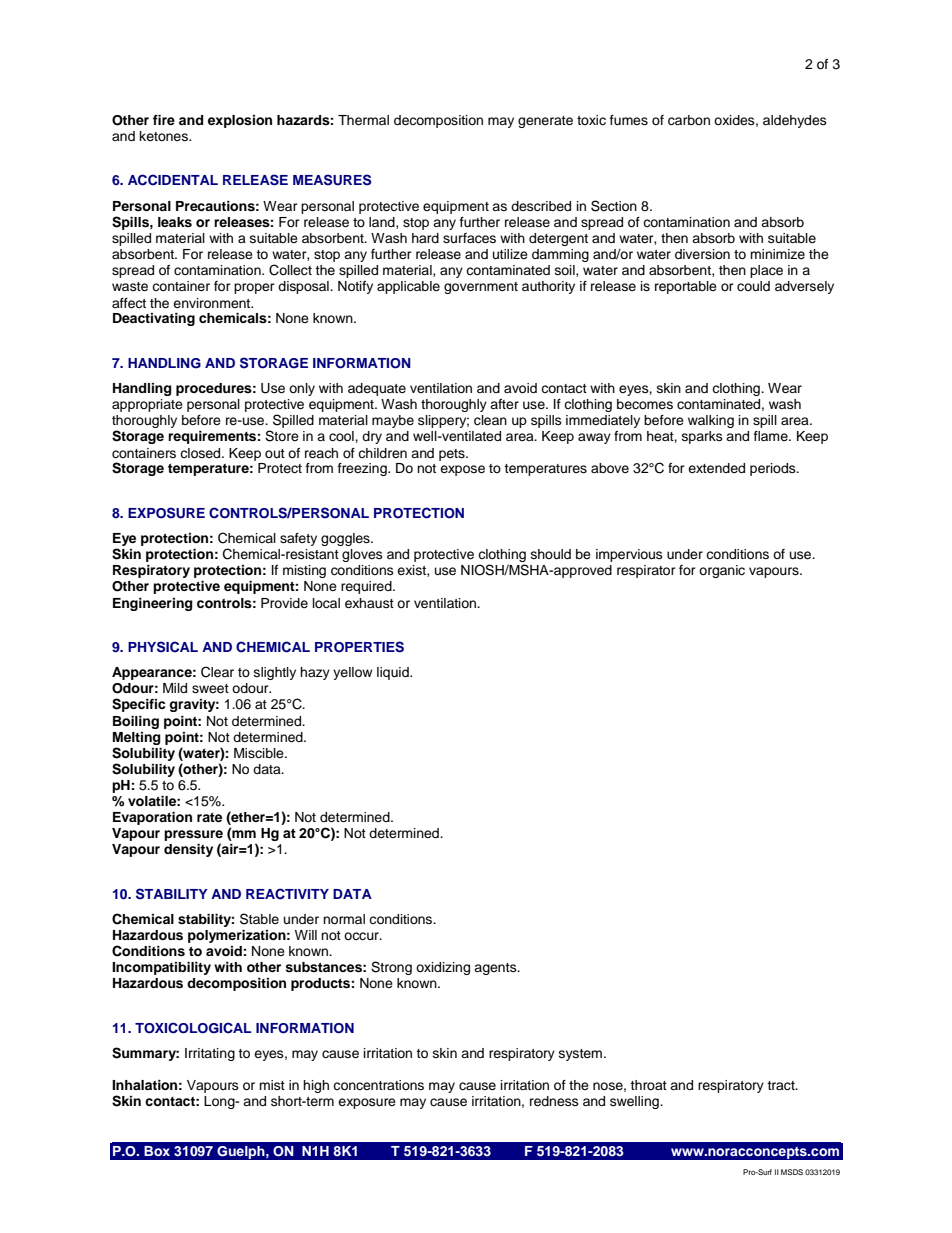 Image resolution: width=952 pixels, height=1233 pixels. What do you see at coordinates (344, 919) in the image?
I see `normal` at bounding box center [344, 919].
